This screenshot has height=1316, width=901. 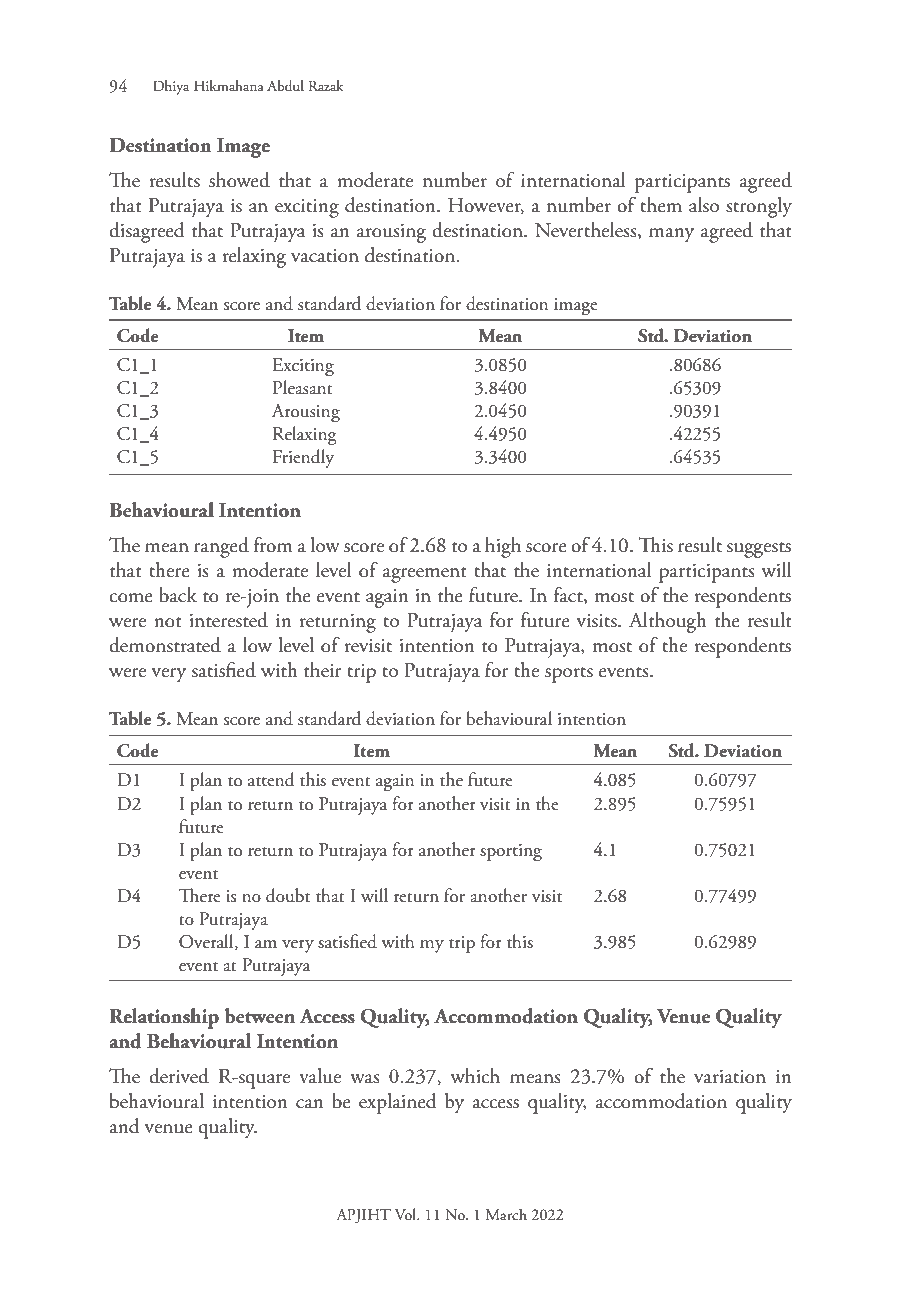 What do you see at coordinates (730, 1077) in the screenshot?
I see `variation` at bounding box center [730, 1077].
